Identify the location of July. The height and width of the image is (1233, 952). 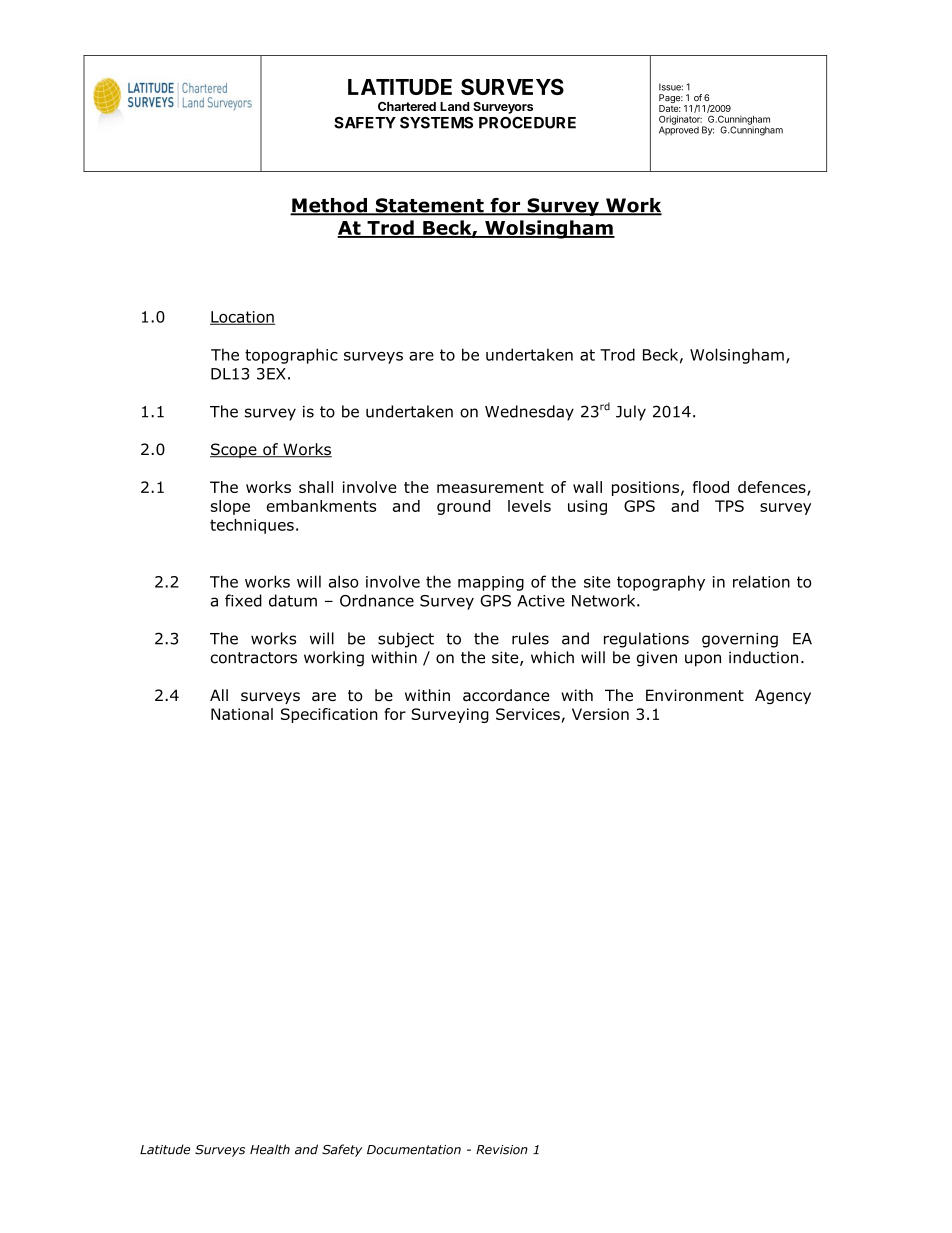
(631, 413).
